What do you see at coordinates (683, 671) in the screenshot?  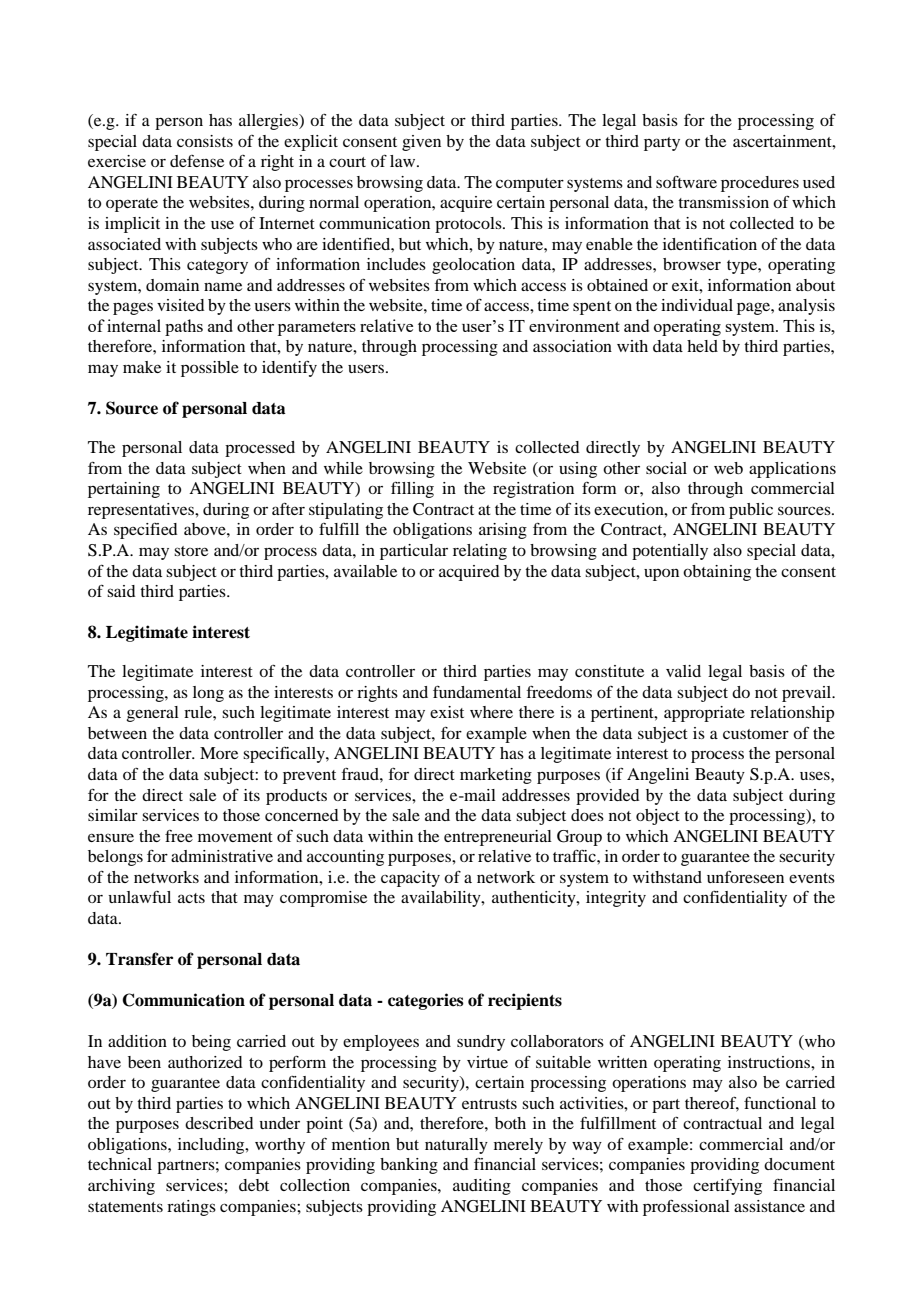 I see `valid` at bounding box center [683, 671].
